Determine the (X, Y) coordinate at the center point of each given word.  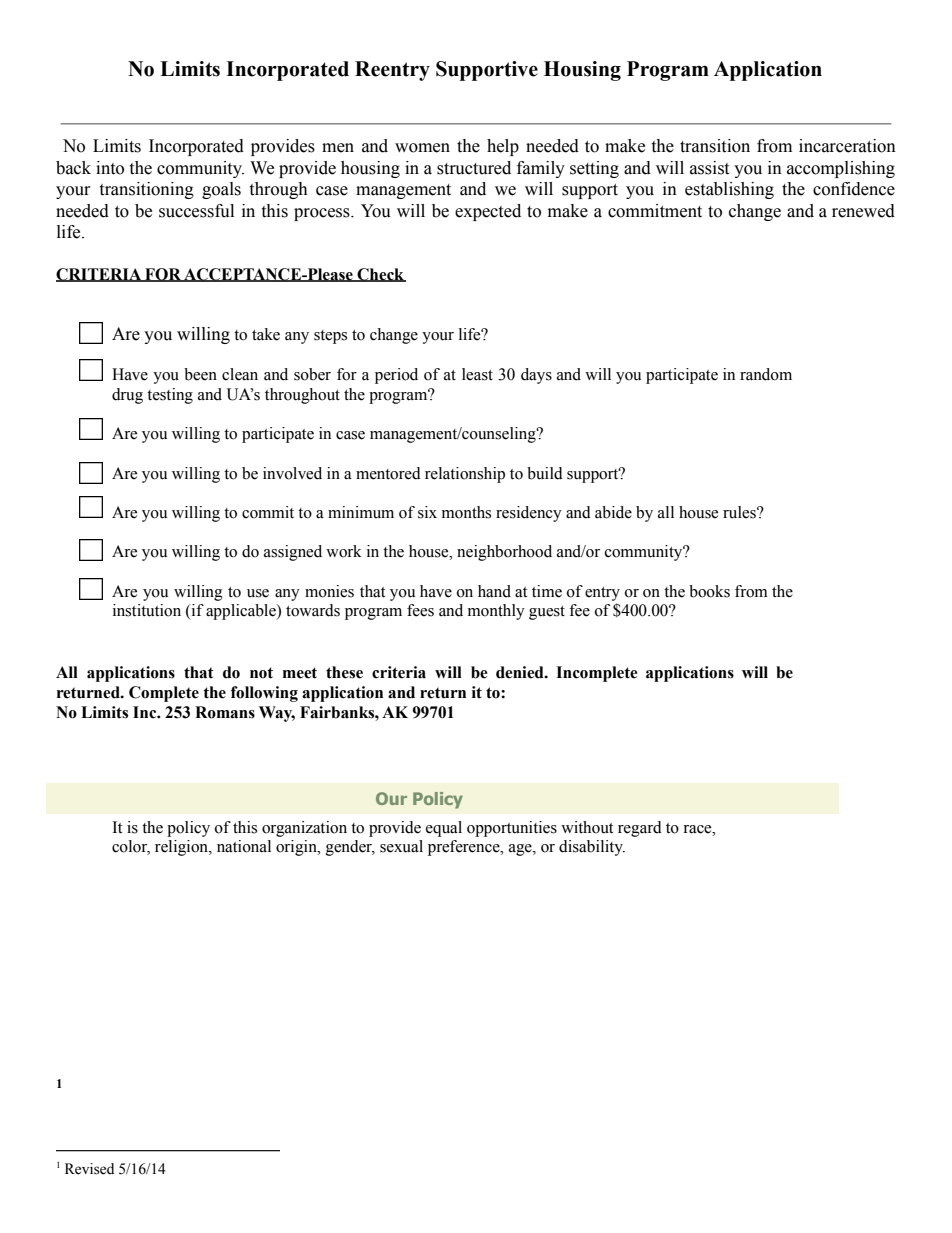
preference (465, 848)
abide (613, 512)
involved (292, 473)
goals (221, 190)
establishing (729, 190)
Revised (89, 1169)
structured (474, 168)
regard (640, 829)
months (466, 512)
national (244, 846)
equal (444, 829)
